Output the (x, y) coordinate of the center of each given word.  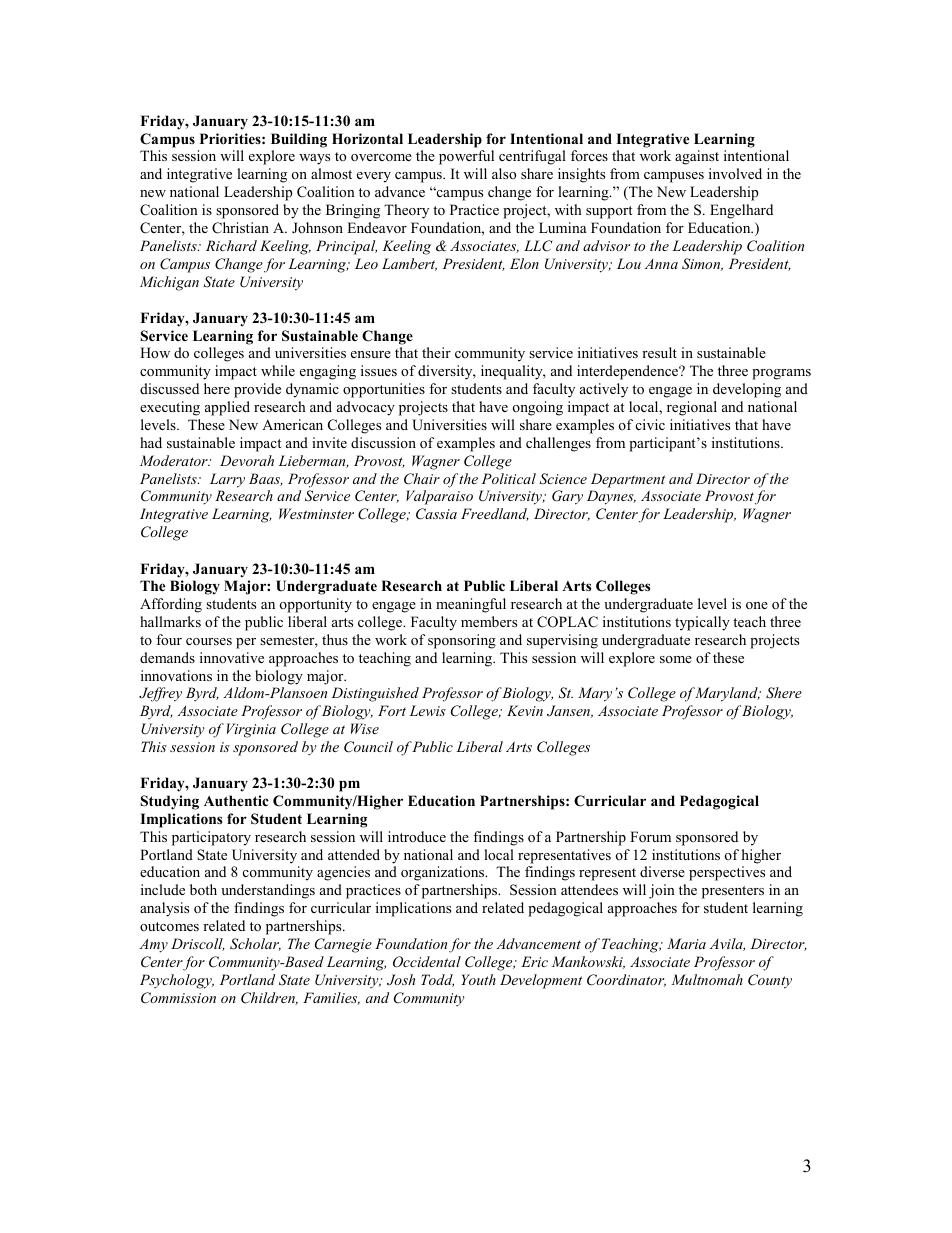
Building (299, 140)
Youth (478, 979)
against (697, 157)
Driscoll (198, 944)
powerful (466, 157)
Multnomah (707, 979)
